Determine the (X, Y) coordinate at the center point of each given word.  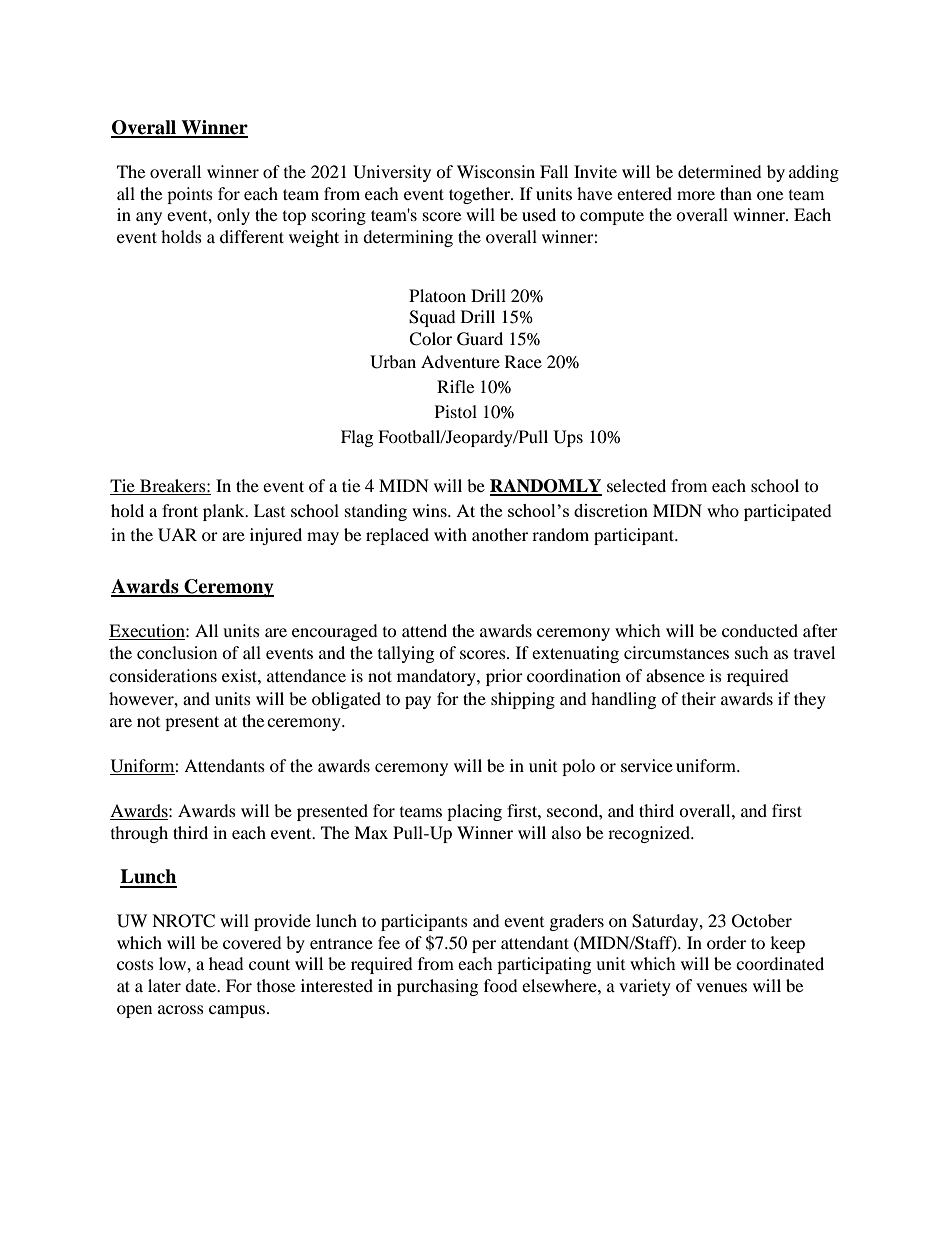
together (480, 195)
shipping (523, 700)
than (736, 193)
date (202, 985)
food (501, 985)
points (190, 195)
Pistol (456, 411)
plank (225, 512)
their (699, 698)
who (723, 510)
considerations (163, 675)
